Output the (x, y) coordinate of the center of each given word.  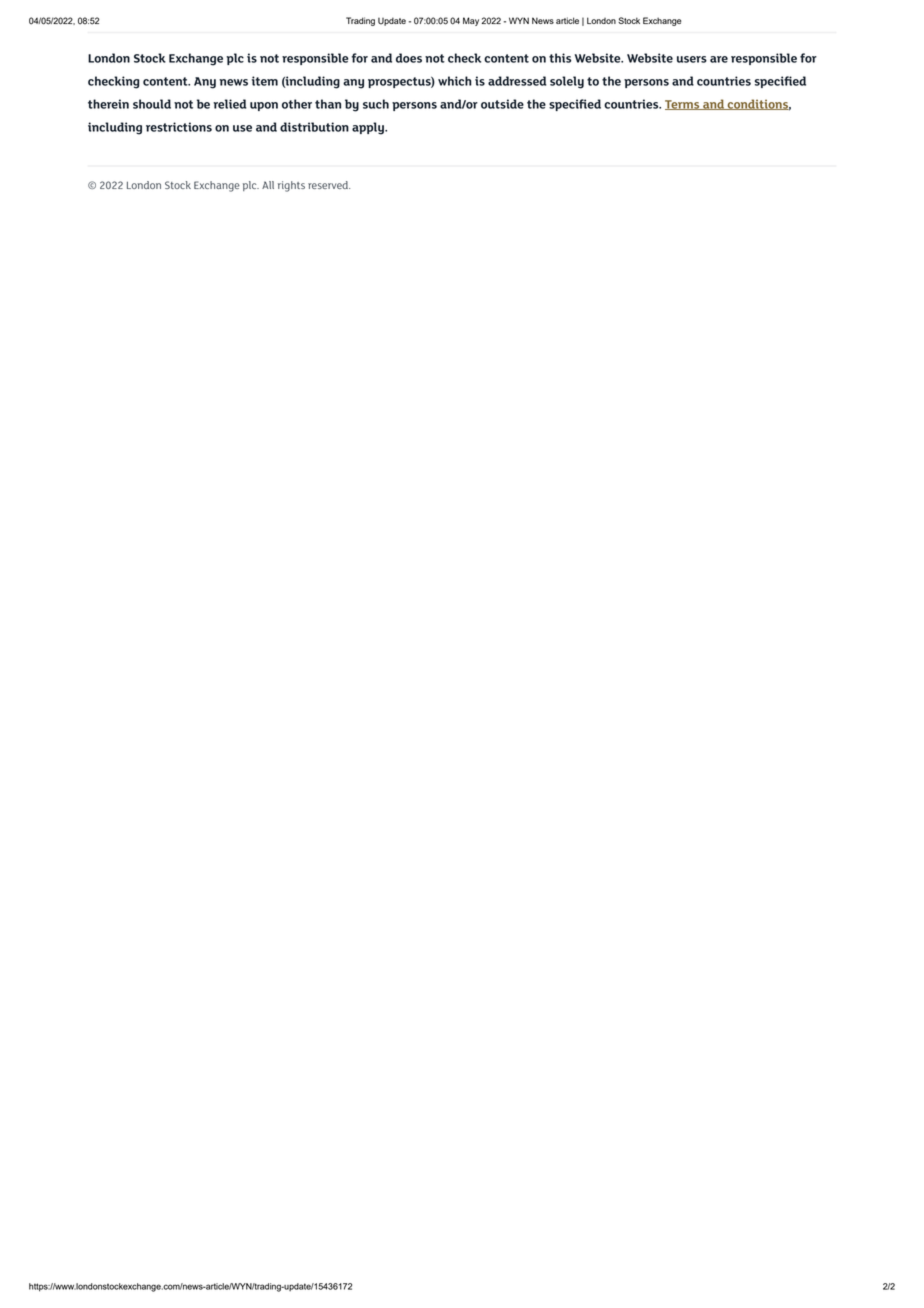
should (152, 104)
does (409, 58)
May (471, 21)
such (376, 104)
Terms (683, 105)
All (268, 185)
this (560, 58)
